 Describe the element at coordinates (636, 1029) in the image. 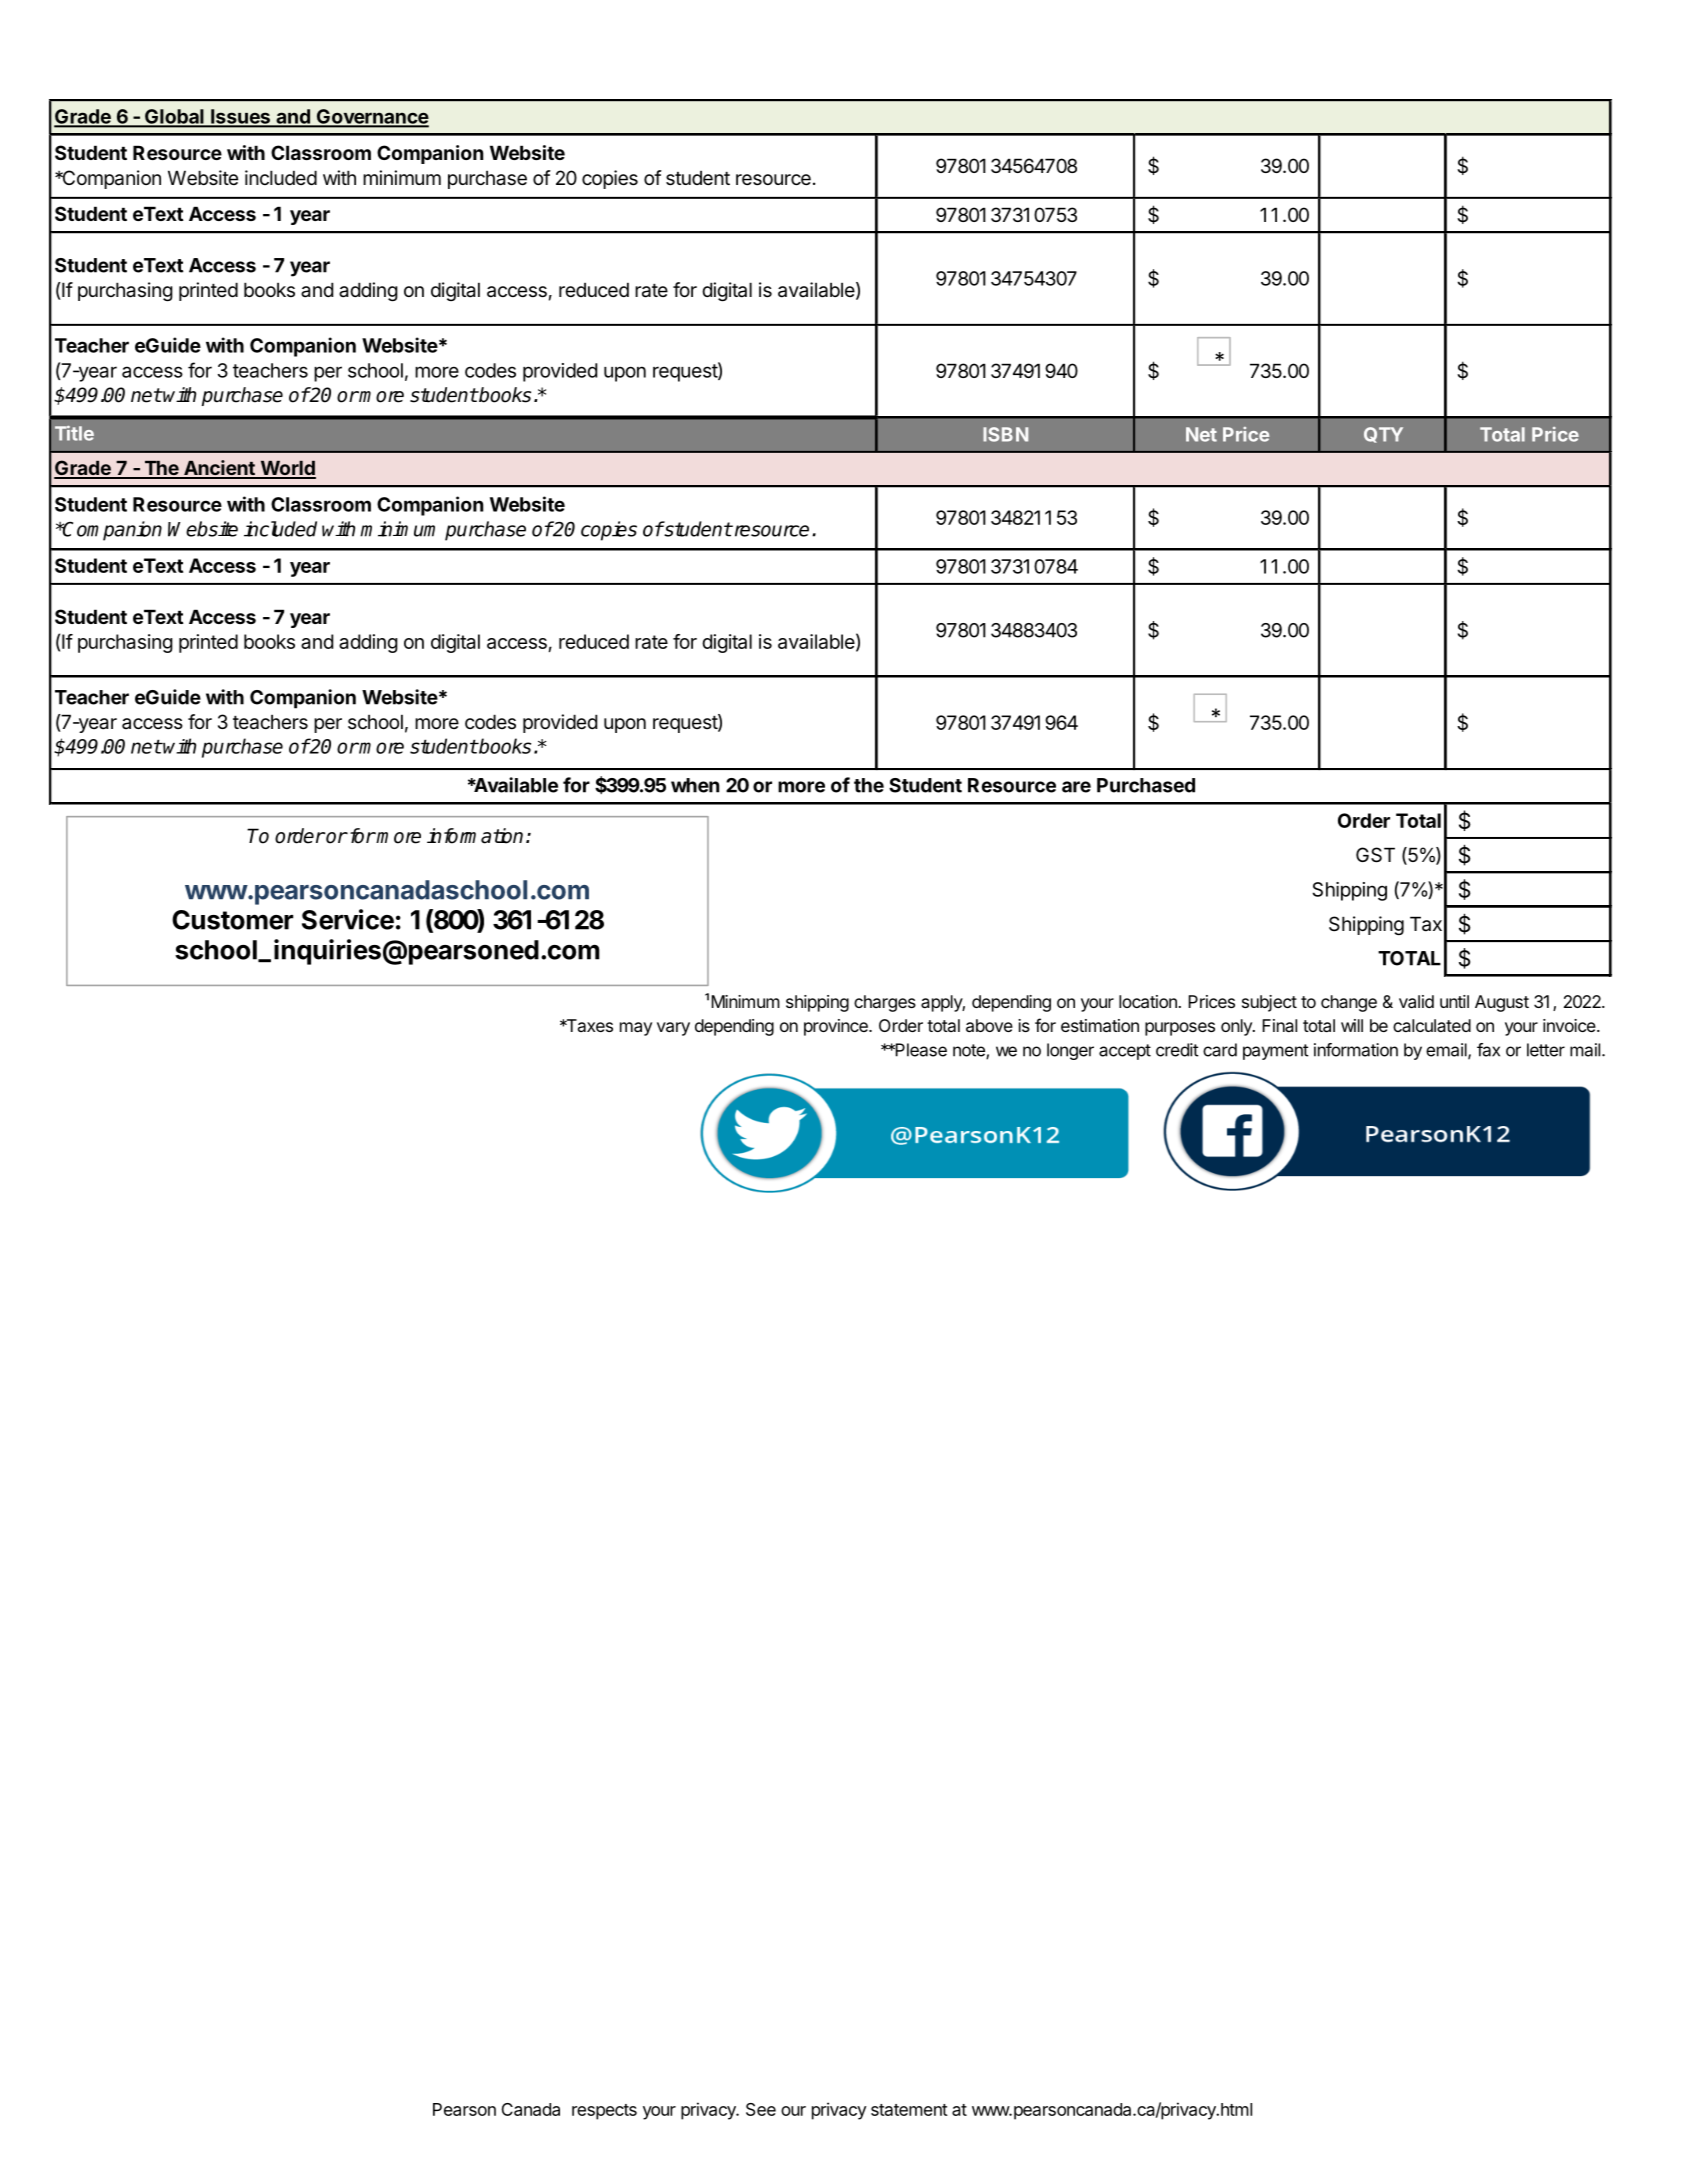

I see `may` at that location.
